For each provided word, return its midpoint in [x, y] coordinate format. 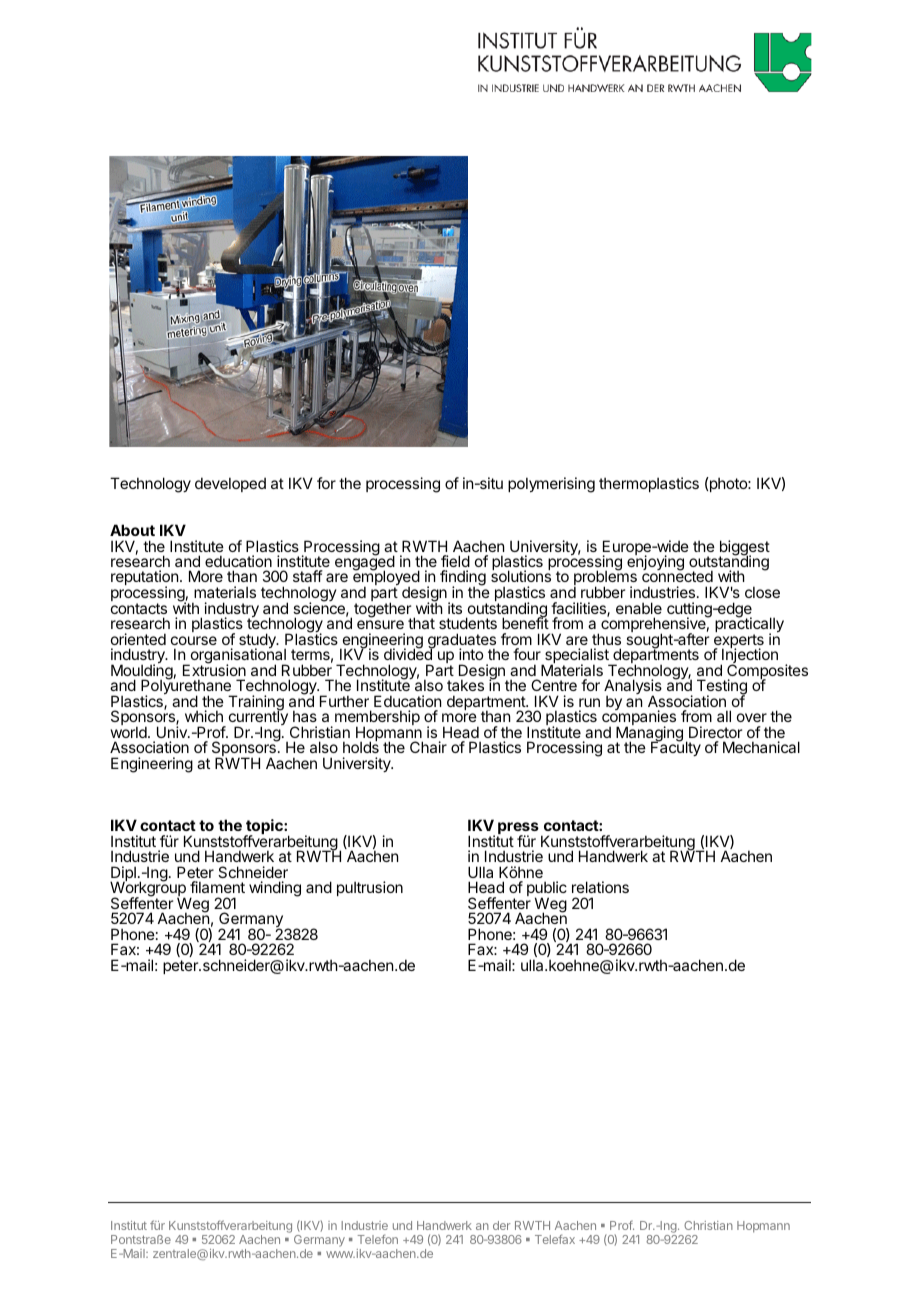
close [762, 592]
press [518, 829]
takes [465, 685]
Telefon [378, 1239]
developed [230, 484]
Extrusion [214, 669]
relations [600, 887]
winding [275, 889]
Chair [428, 747]
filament [217, 887]
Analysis [633, 688]
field [455, 561]
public [547, 890]
